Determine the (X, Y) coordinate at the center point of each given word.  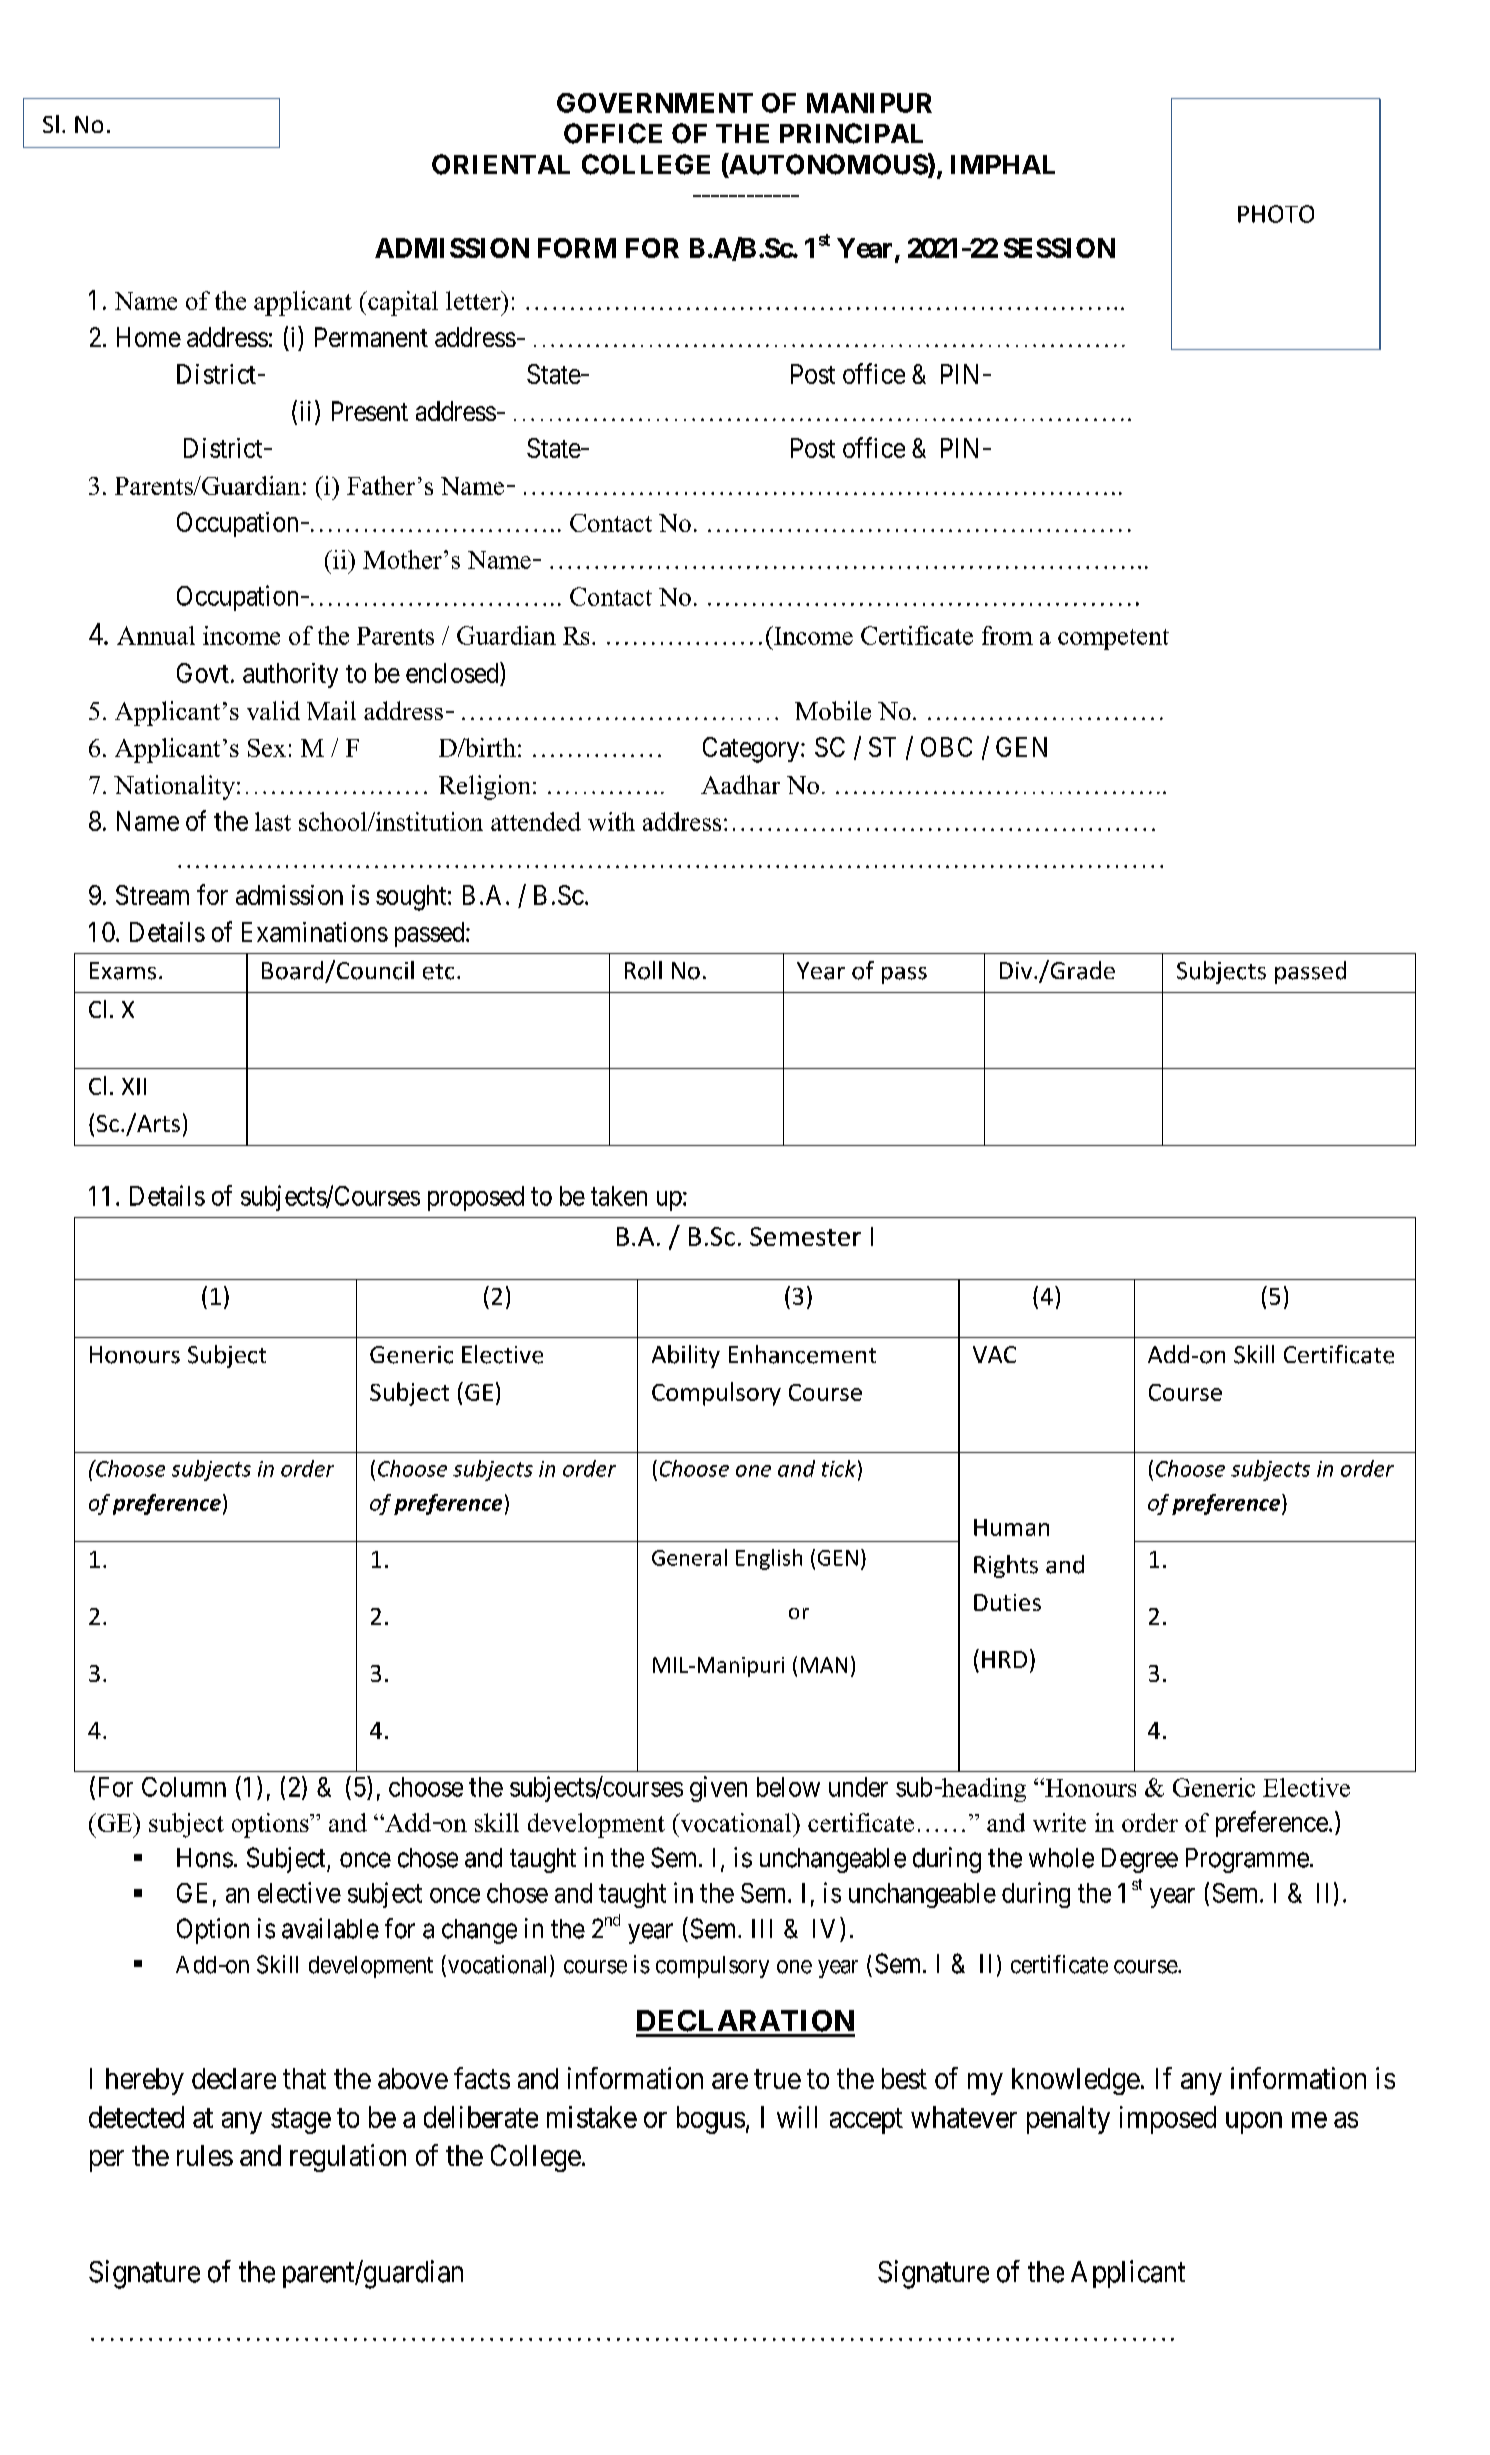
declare (234, 2078)
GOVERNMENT (655, 103)
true (777, 2079)
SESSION (1059, 248)
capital (402, 303)
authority (290, 675)
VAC (994, 1354)
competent (1113, 639)
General (689, 1557)
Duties (1007, 1602)
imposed (1168, 2120)
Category (751, 750)
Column (184, 1787)
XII (134, 1086)
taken (619, 1196)
